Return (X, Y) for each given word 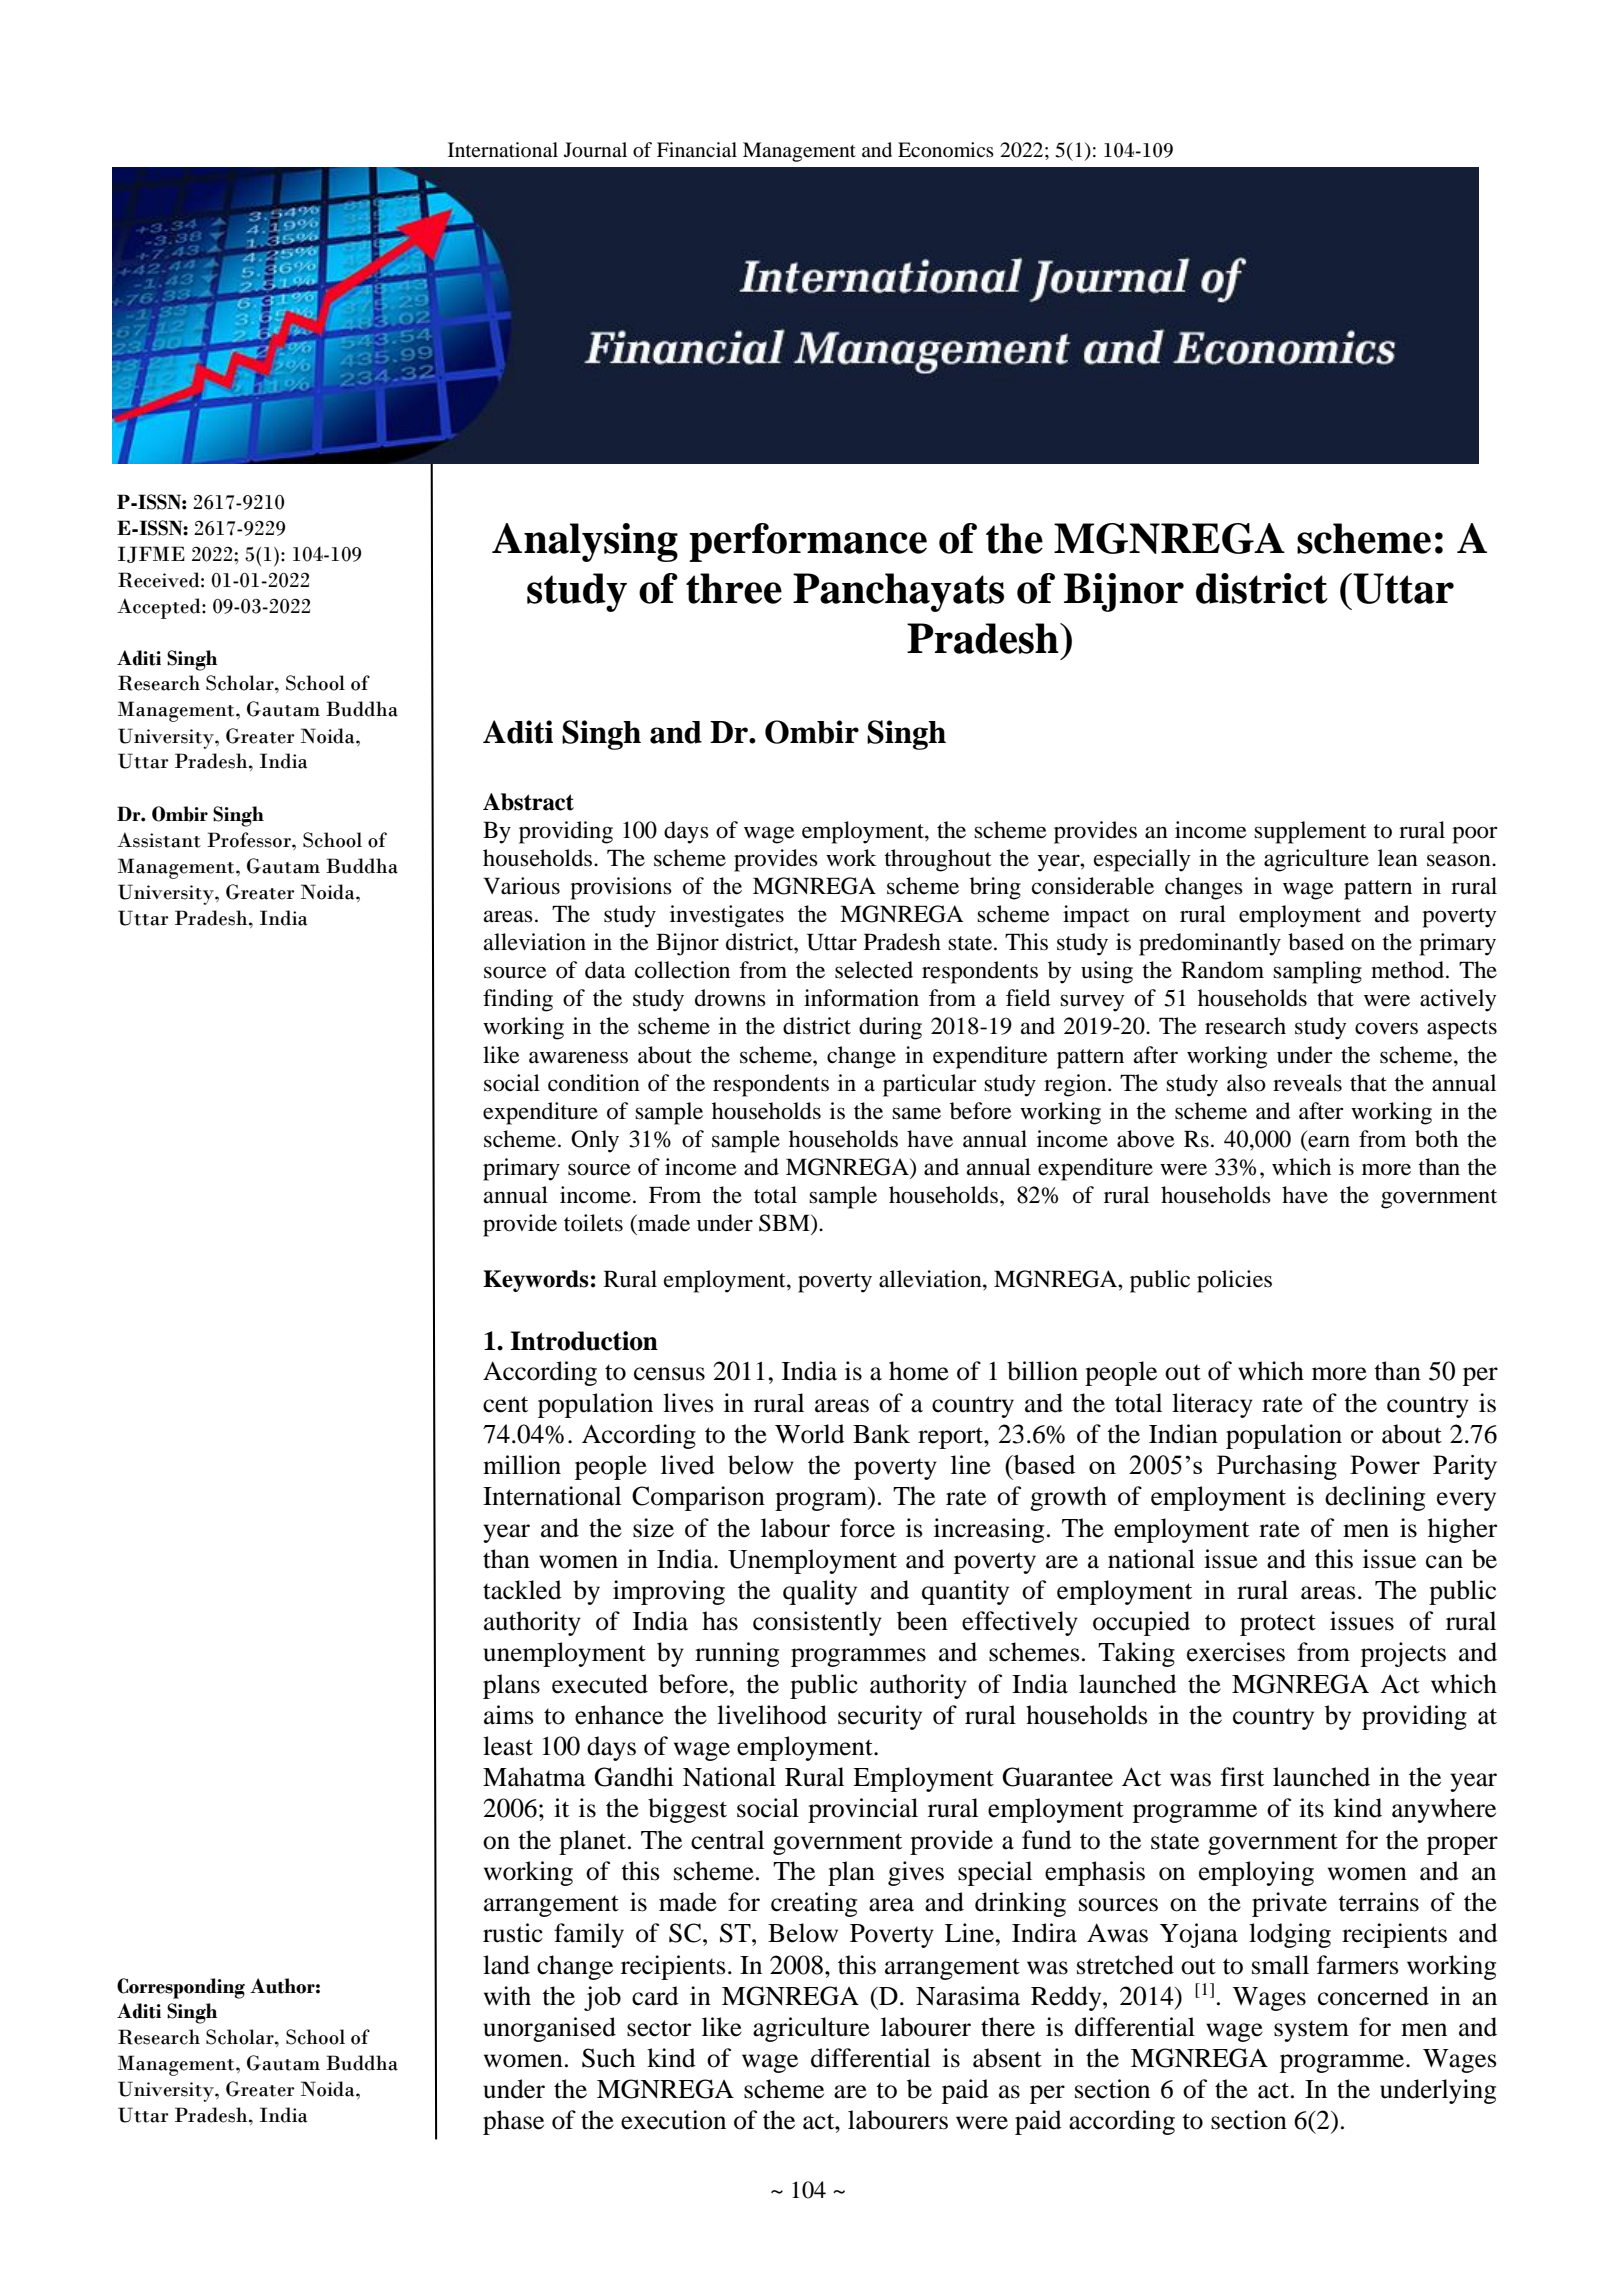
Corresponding (181, 1988)
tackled (522, 1590)
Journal (595, 150)
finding (518, 1000)
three (734, 588)
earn (1328, 1142)
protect (1278, 1625)
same (916, 1113)
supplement (1310, 832)
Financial (697, 149)
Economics (946, 150)
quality (820, 1592)
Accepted (160, 608)
